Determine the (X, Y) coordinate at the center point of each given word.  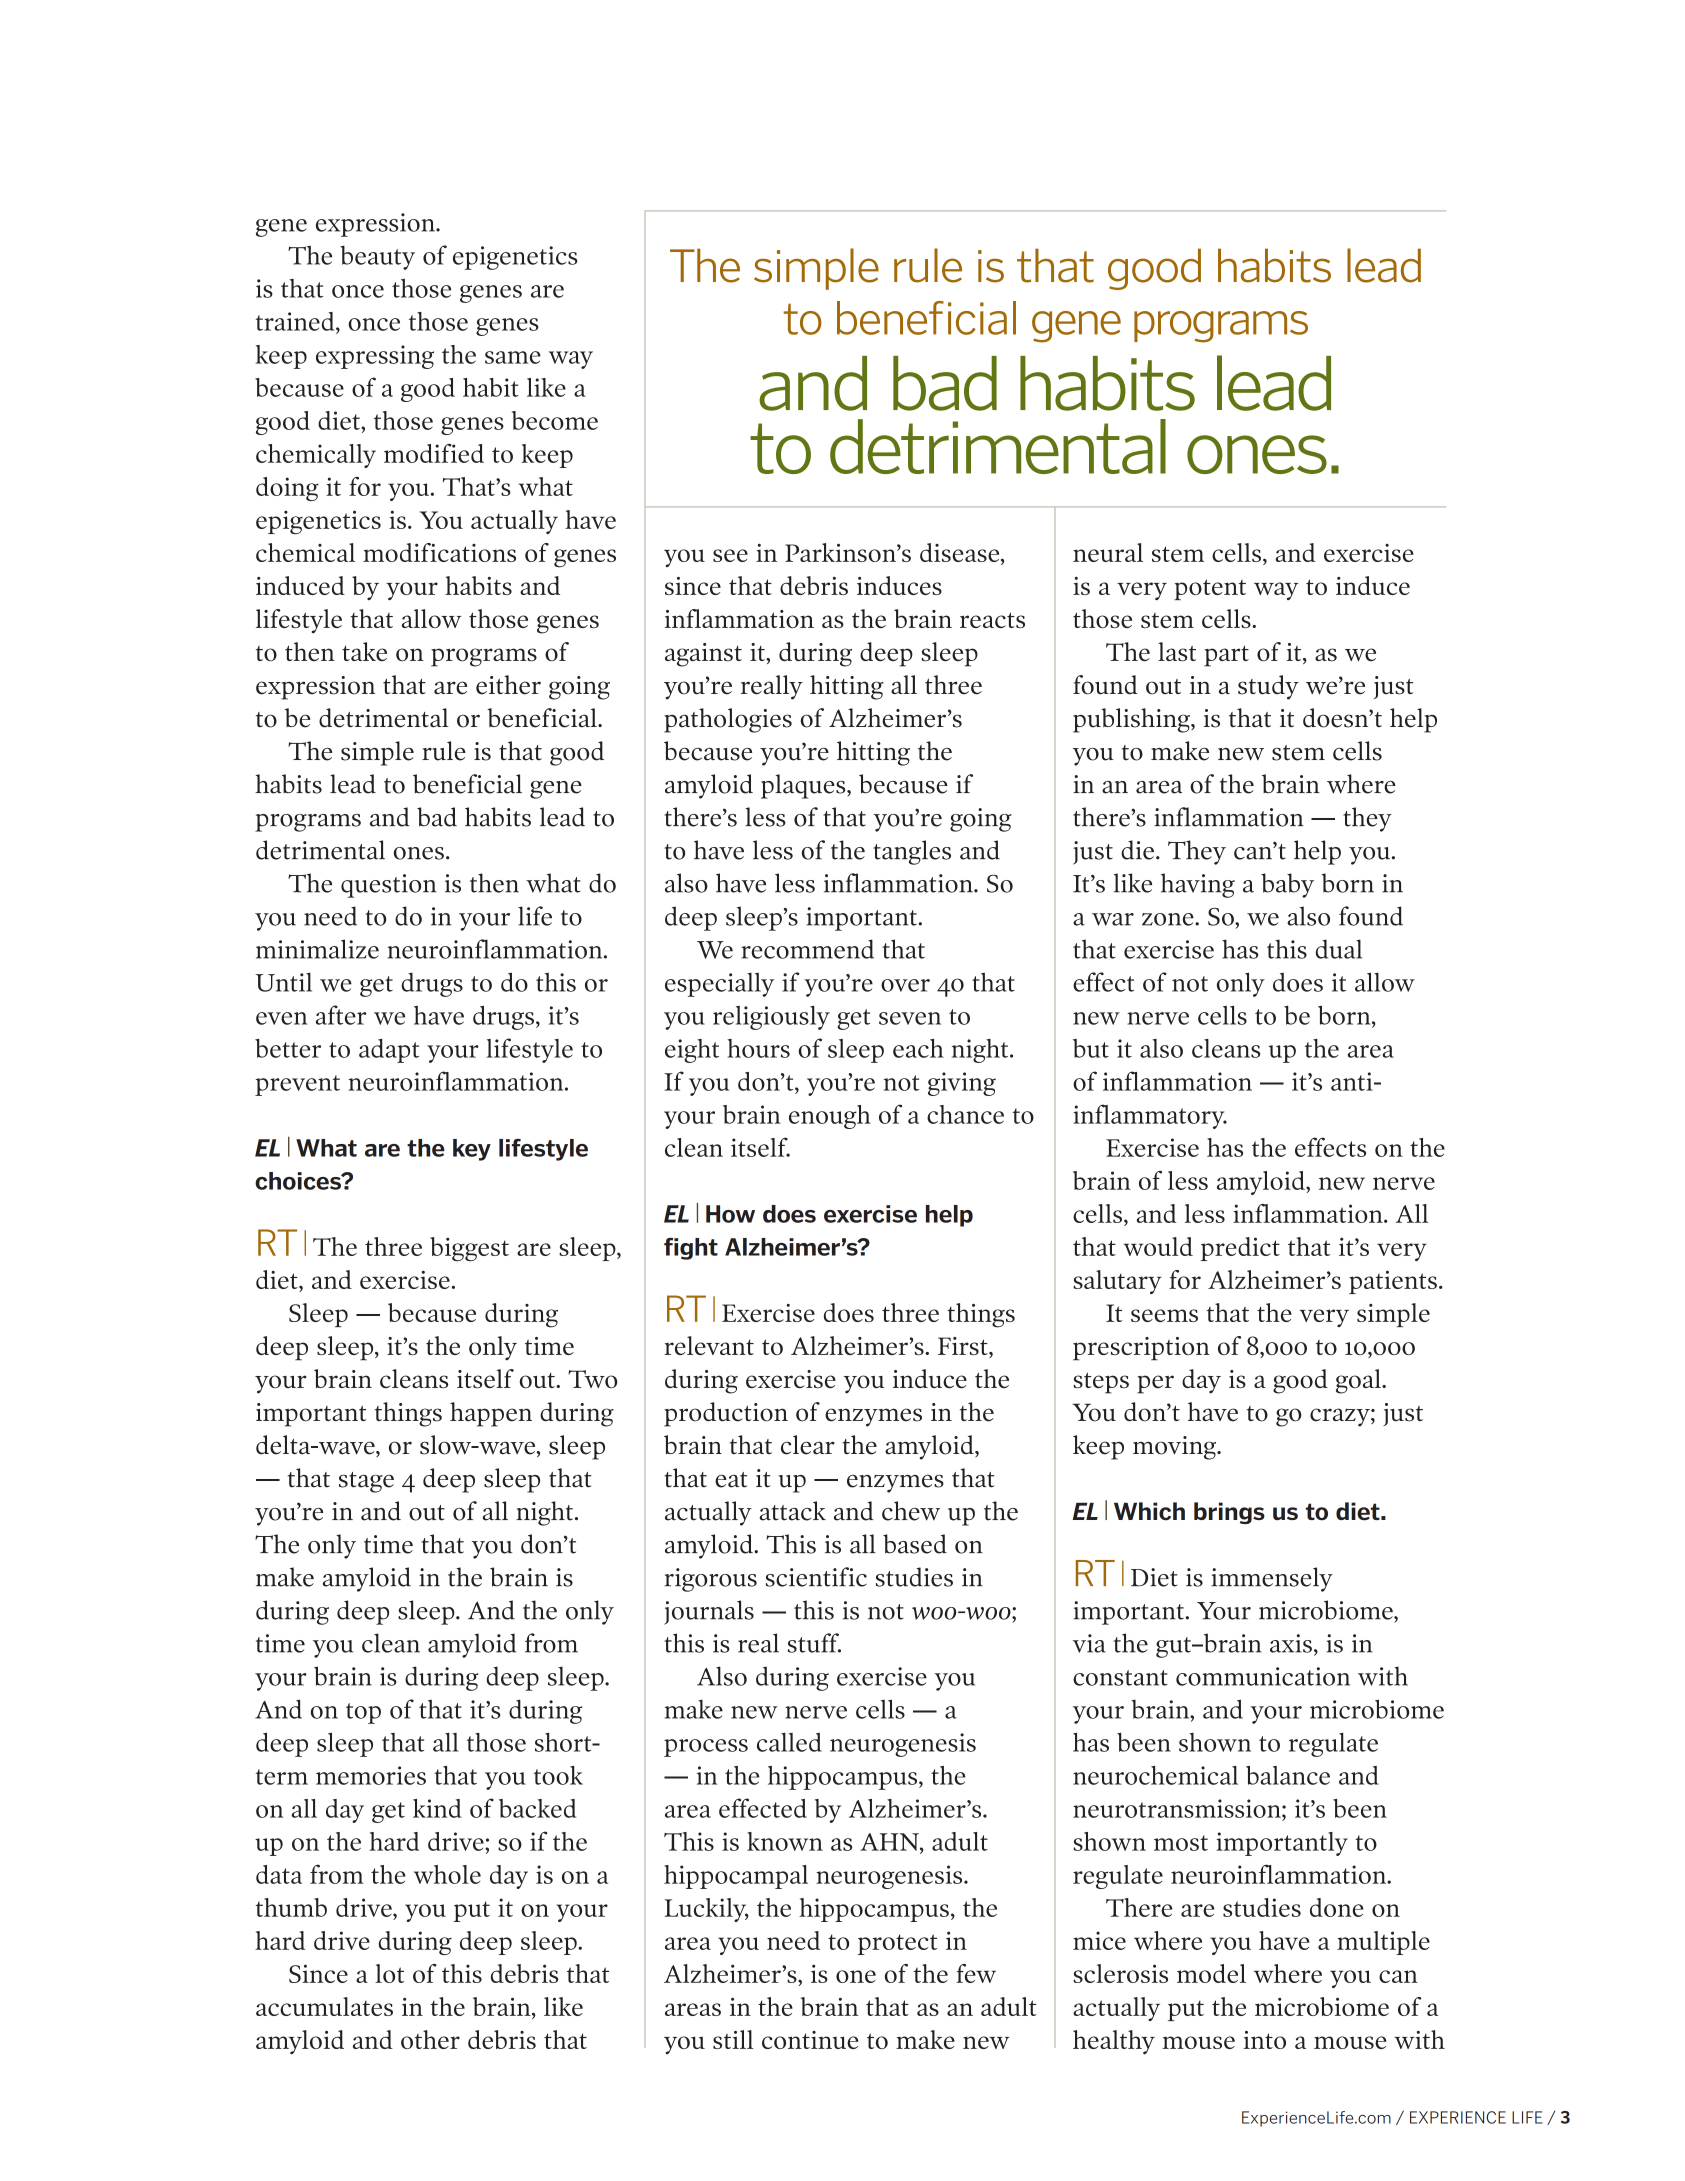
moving (1176, 1448)
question (389, 886)
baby (1287, 885)
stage (366, 1482)
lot (389, 1973)
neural (1108, 552)
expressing (375, 357)
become (555, 420)
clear (808, 1445)
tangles (912, 852)
